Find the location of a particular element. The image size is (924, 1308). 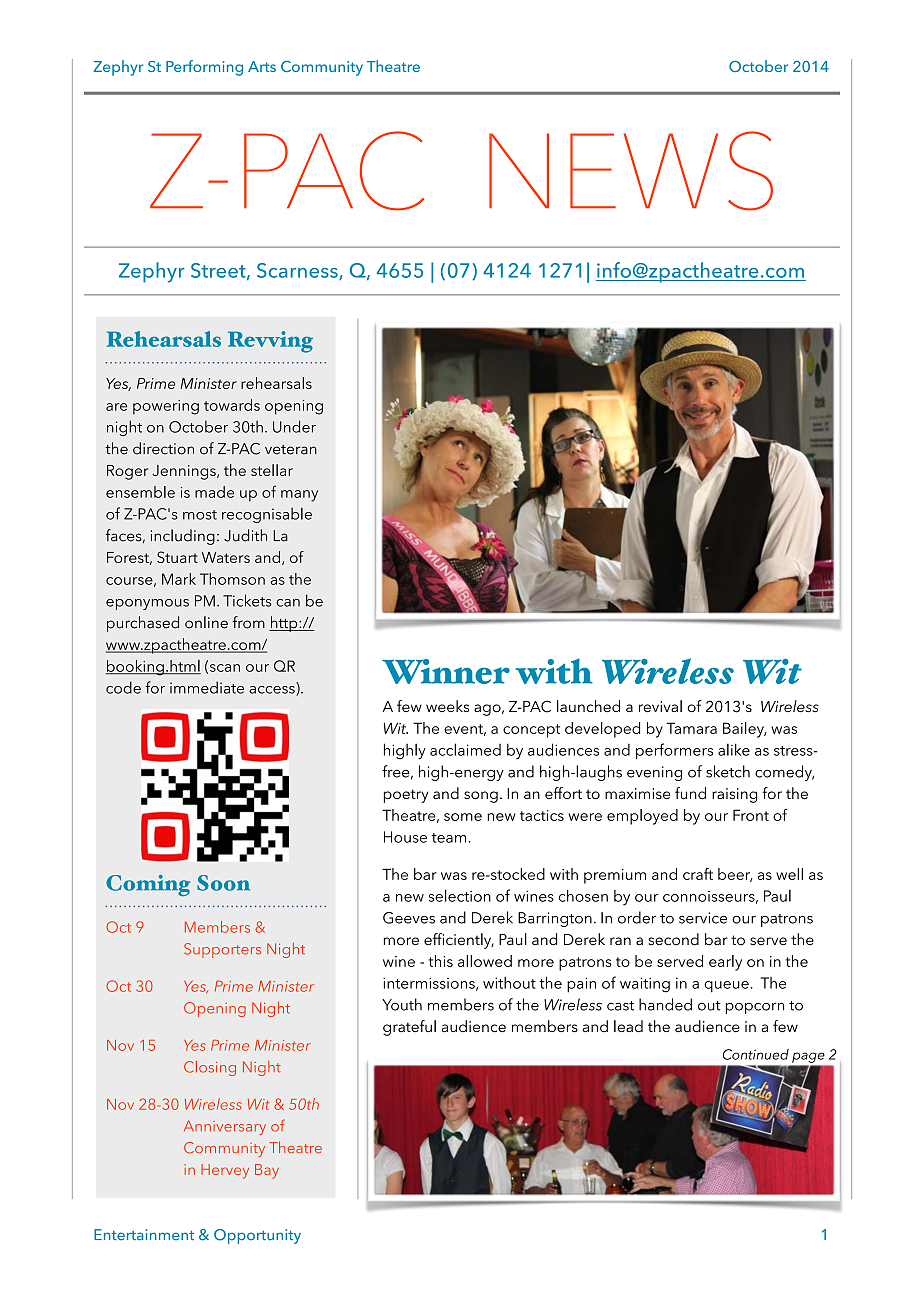

online is located at coordinates (206, 622).
